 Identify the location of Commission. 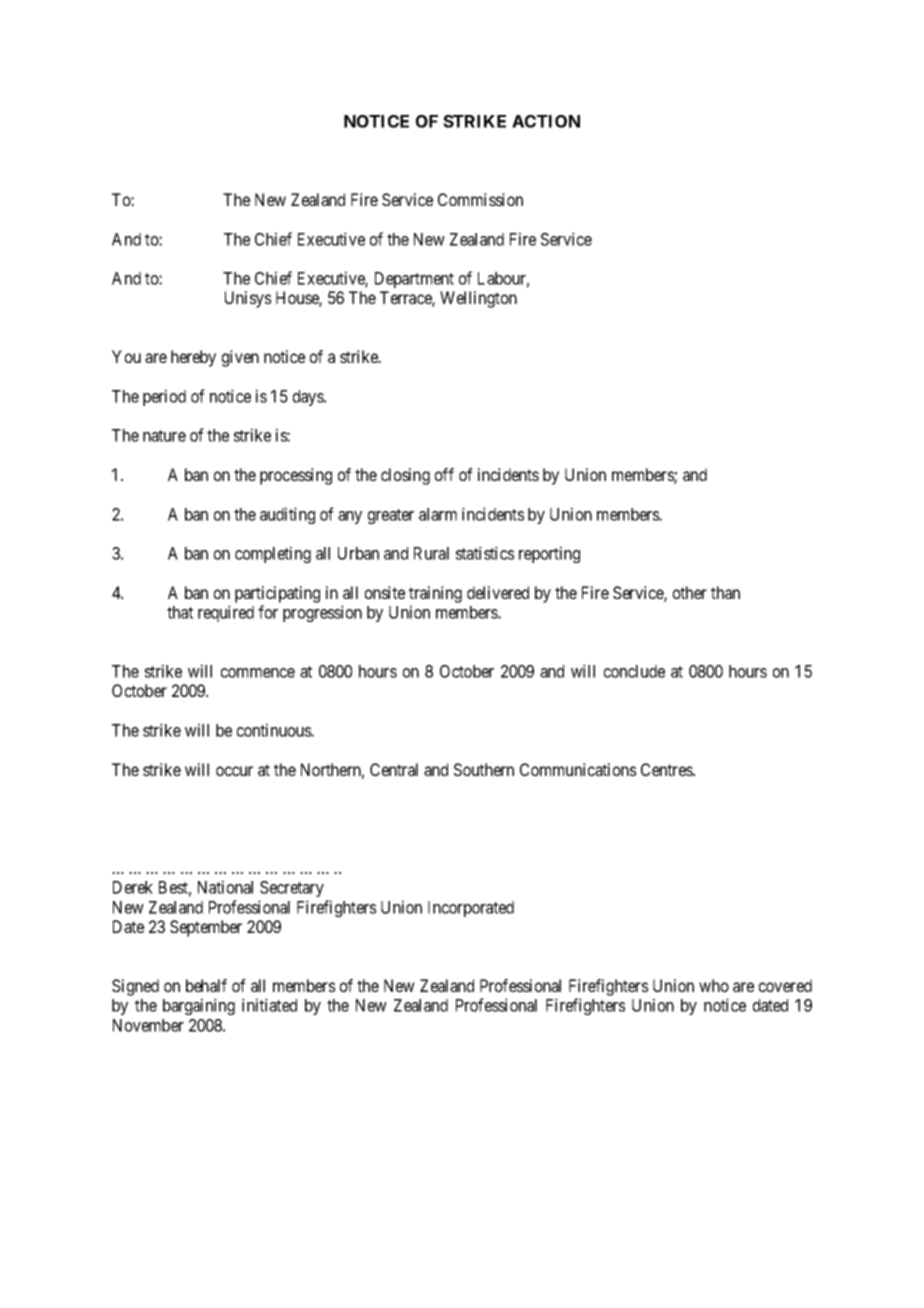
(480, 199).
